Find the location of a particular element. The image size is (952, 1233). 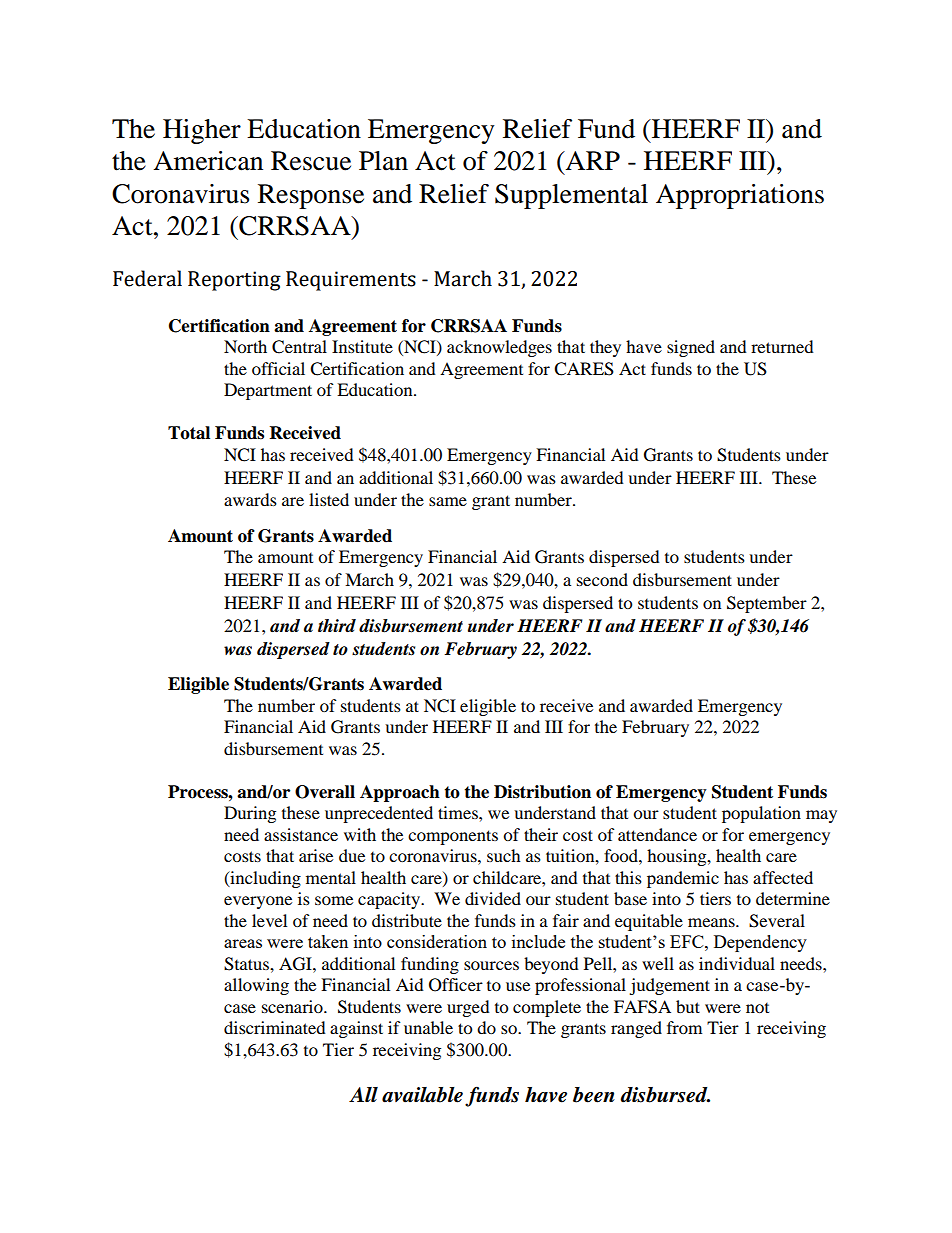

same is located at coordinates (448, 501).
